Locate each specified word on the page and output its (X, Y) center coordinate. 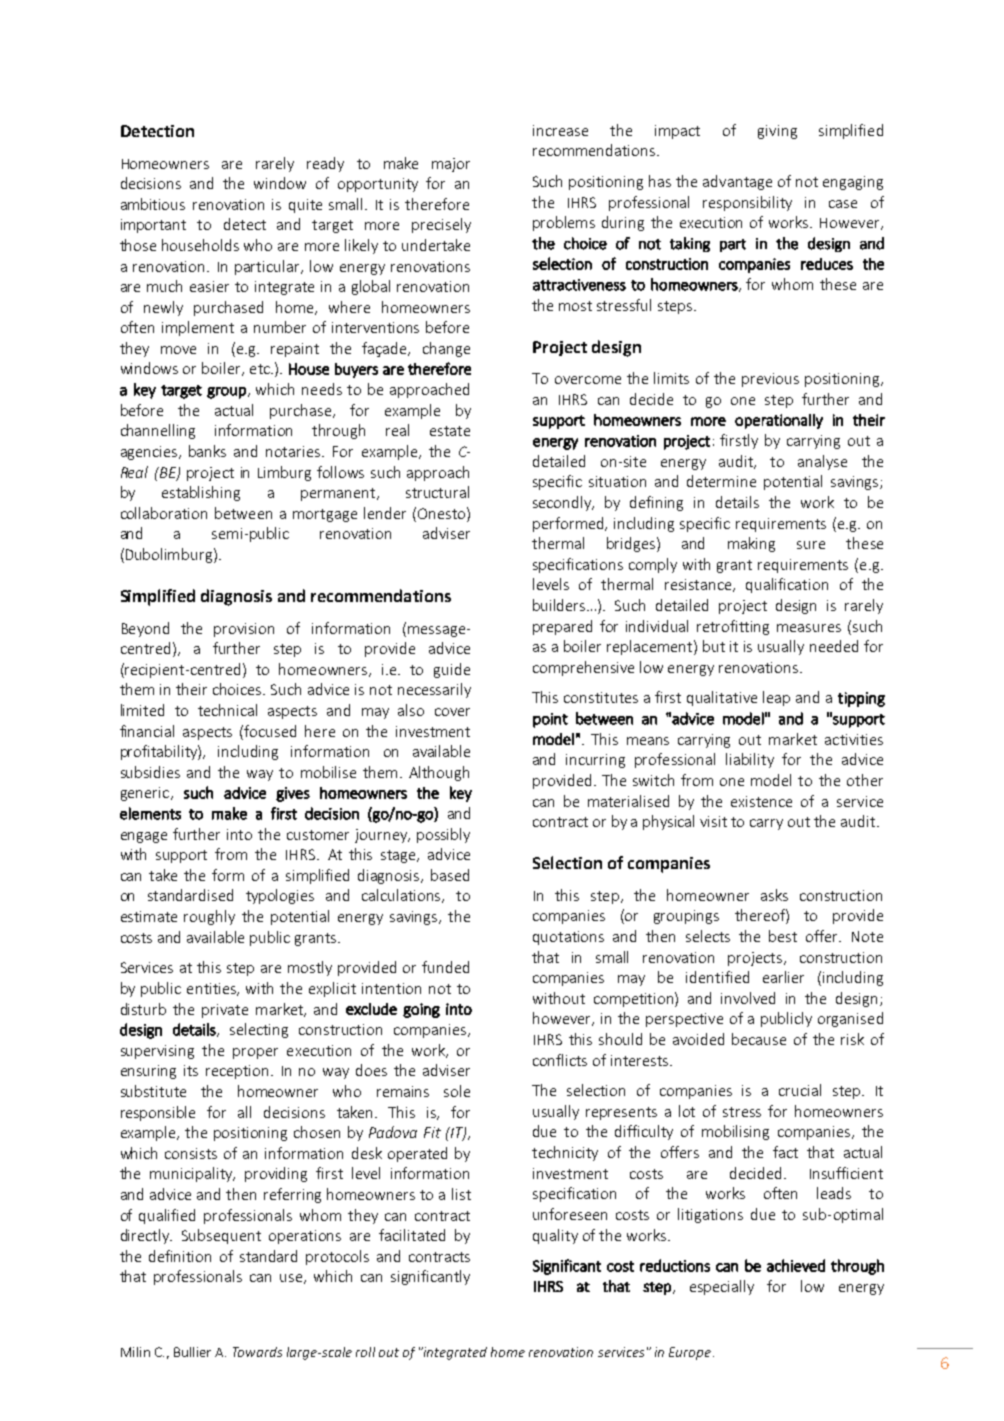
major (451, 165)
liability (750, 760)
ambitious (153, 204)
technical (227, 710)
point (550, 720)
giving (777, 132)
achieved (796, 1265)
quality (555, 1236)
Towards (257, 1352)
